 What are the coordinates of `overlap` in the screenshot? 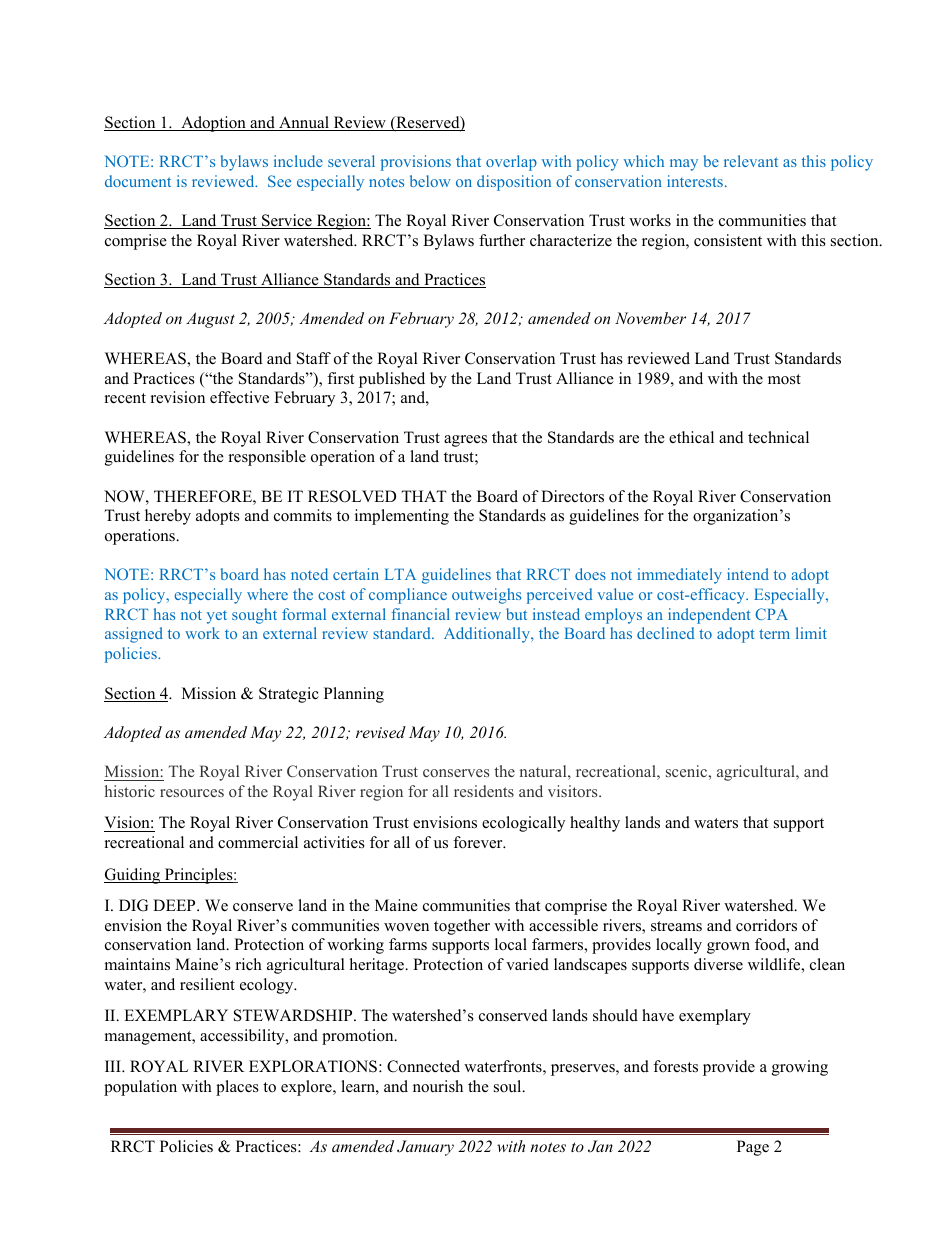 It's located at (511, 163).
